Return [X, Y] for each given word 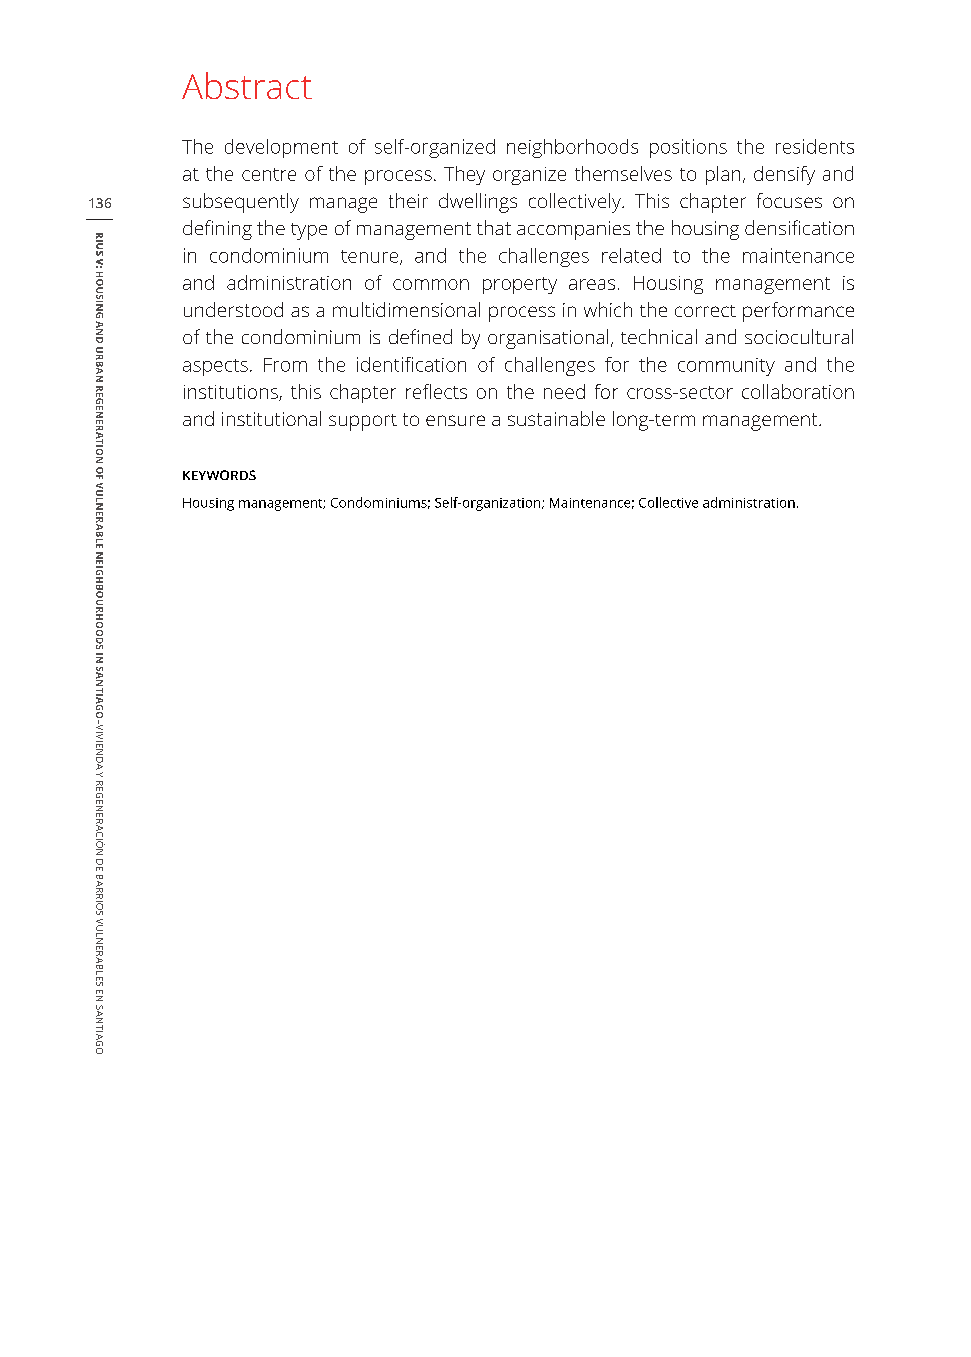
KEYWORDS [219, 475]
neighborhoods [572, 148]
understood [233, 309]
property [520, 285]
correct [705, 311]
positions [688, 148]
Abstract [247, 85]
